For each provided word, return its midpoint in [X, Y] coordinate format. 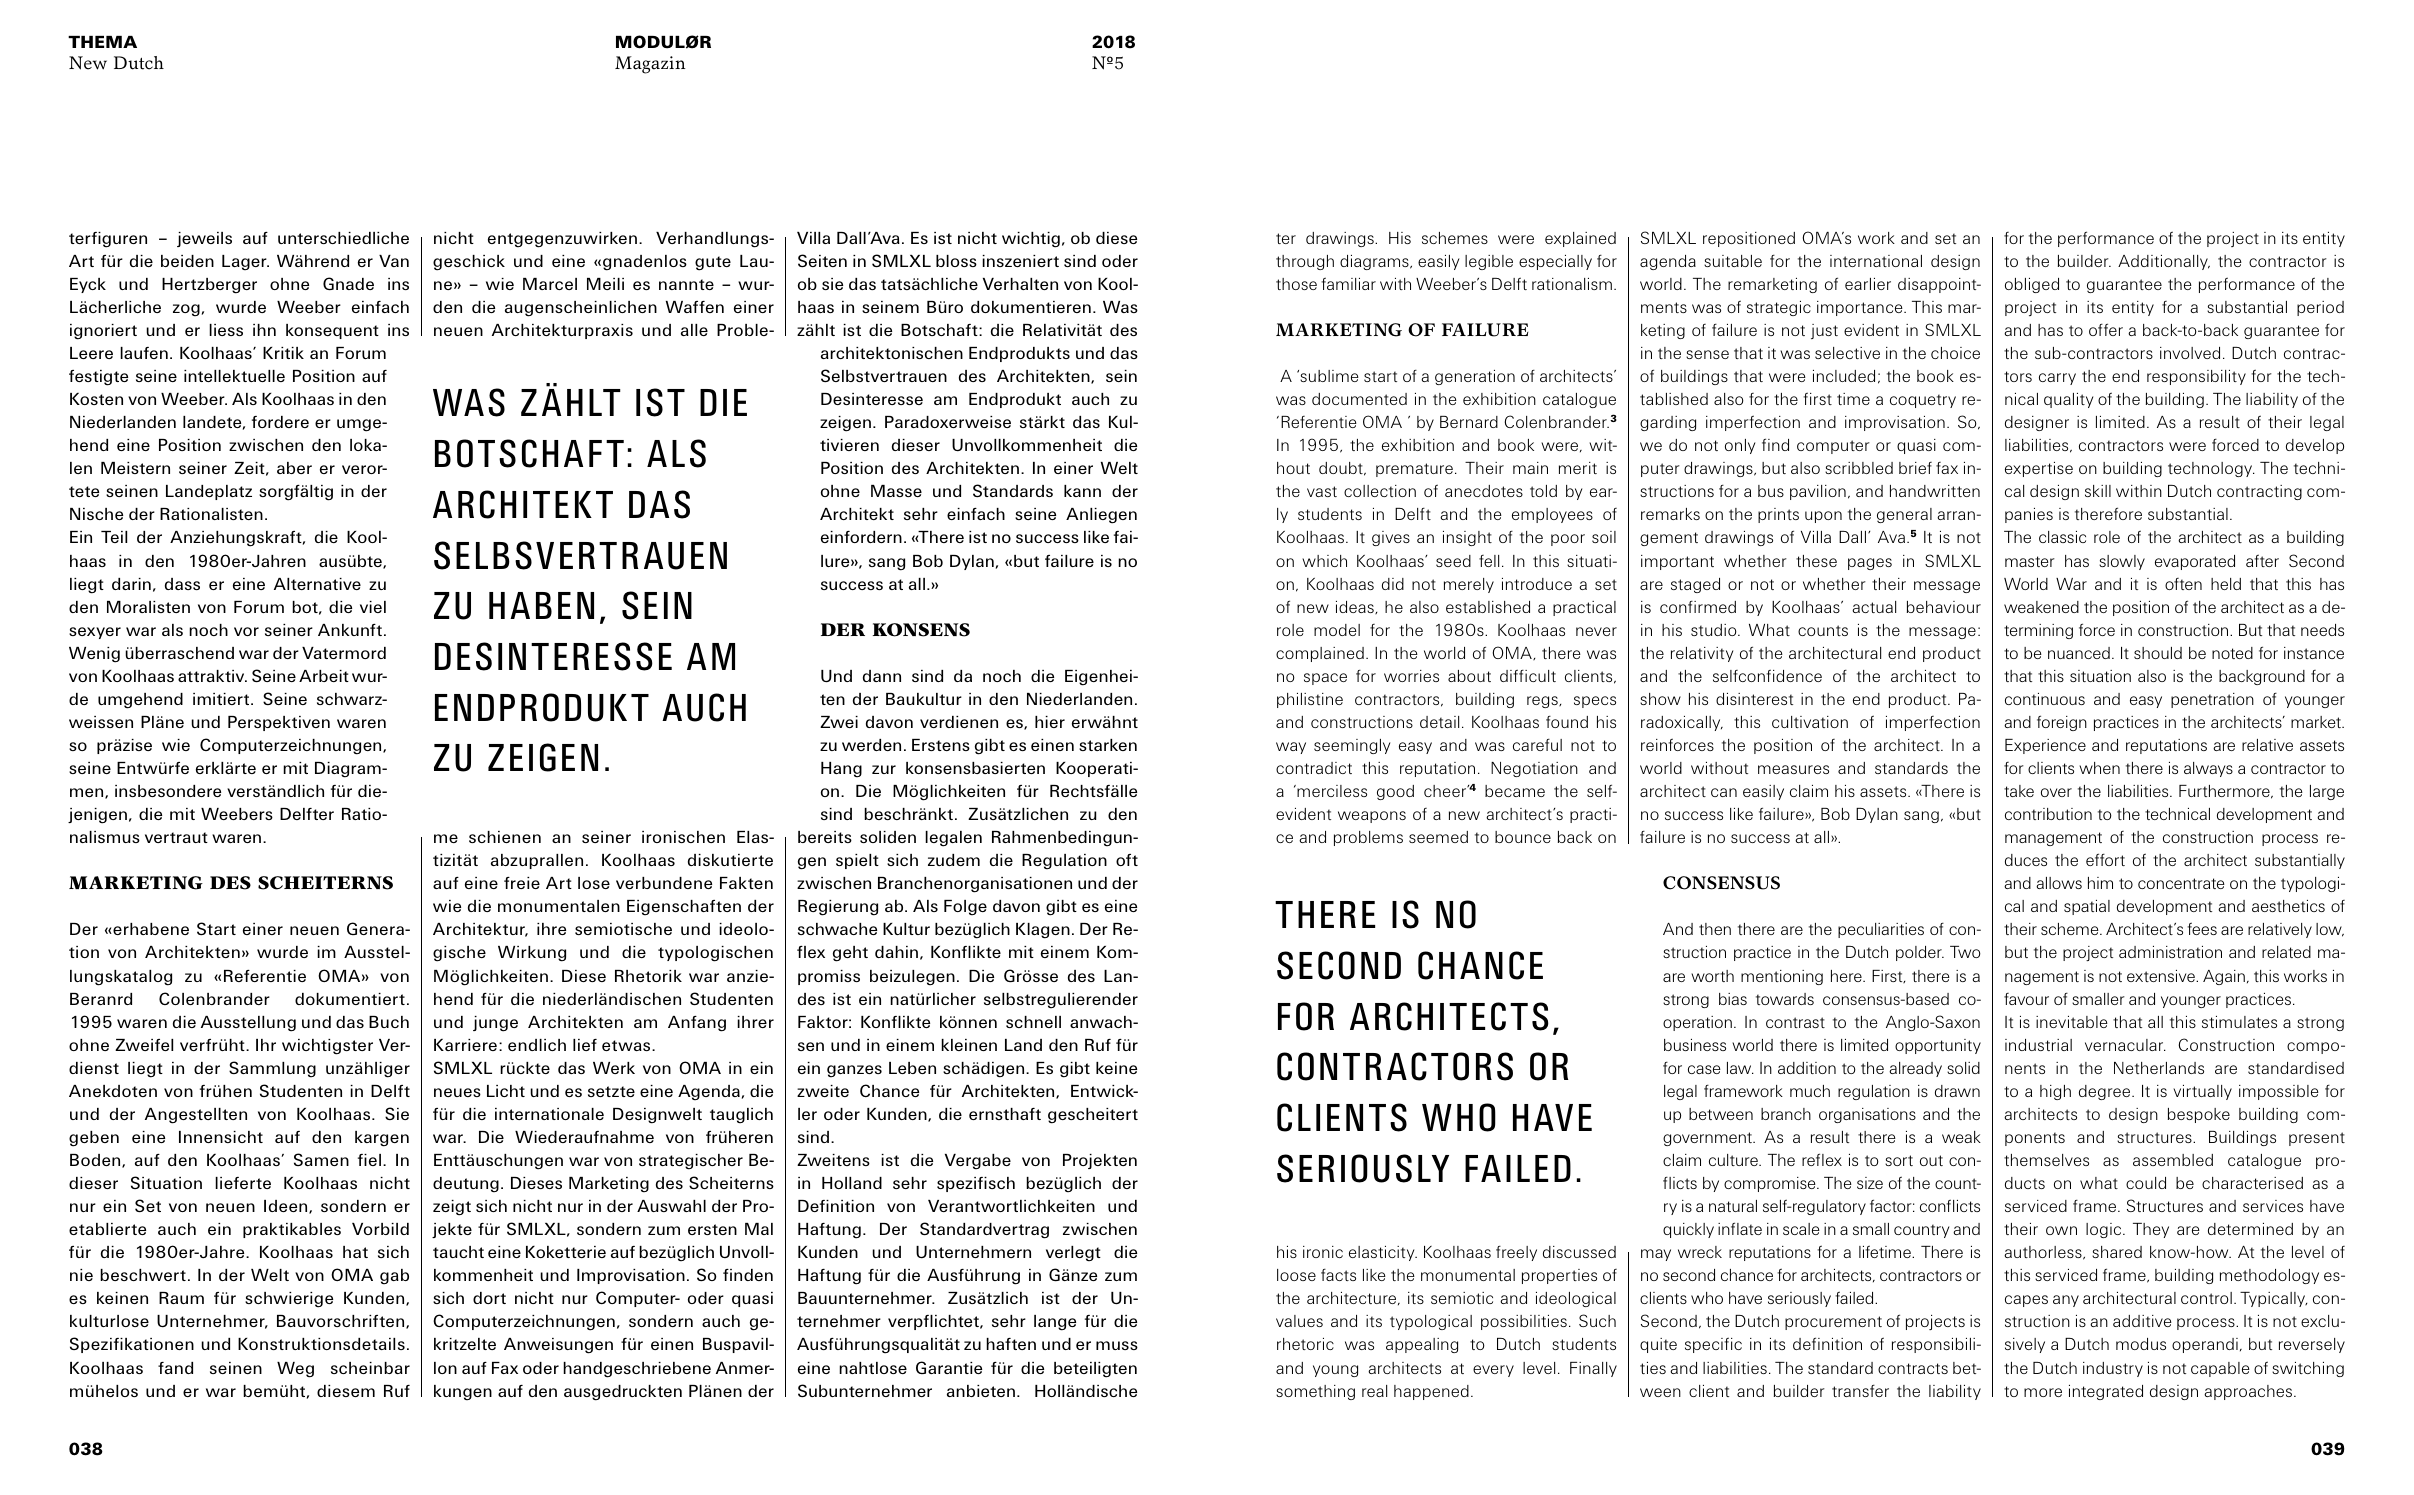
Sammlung [272, 1069]
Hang [841, 769]
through [1305, 262]
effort [2105, 859]
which [1324, 561]
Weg [295, 1370]
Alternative [317, 584]
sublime [1328, 376]
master [2030, 561]
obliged [2032, 285]
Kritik [283, 353]
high [2055, 1092]
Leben [912, 1068]
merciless [1331, 791]
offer [2106, 329]
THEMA [102, 42]
